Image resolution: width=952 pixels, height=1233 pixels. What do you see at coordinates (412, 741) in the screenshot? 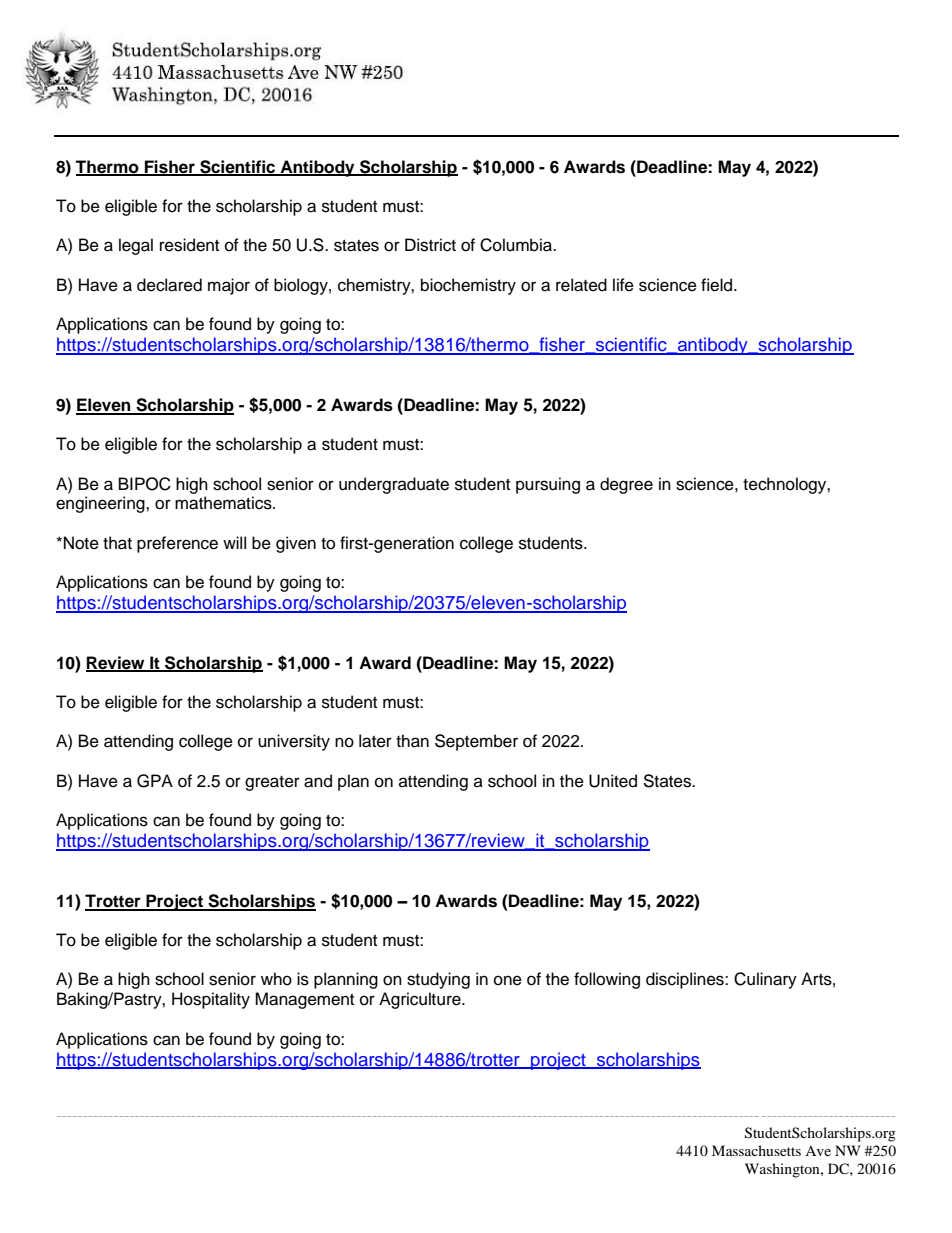
I see `than` at bounding box center [412, 741].
